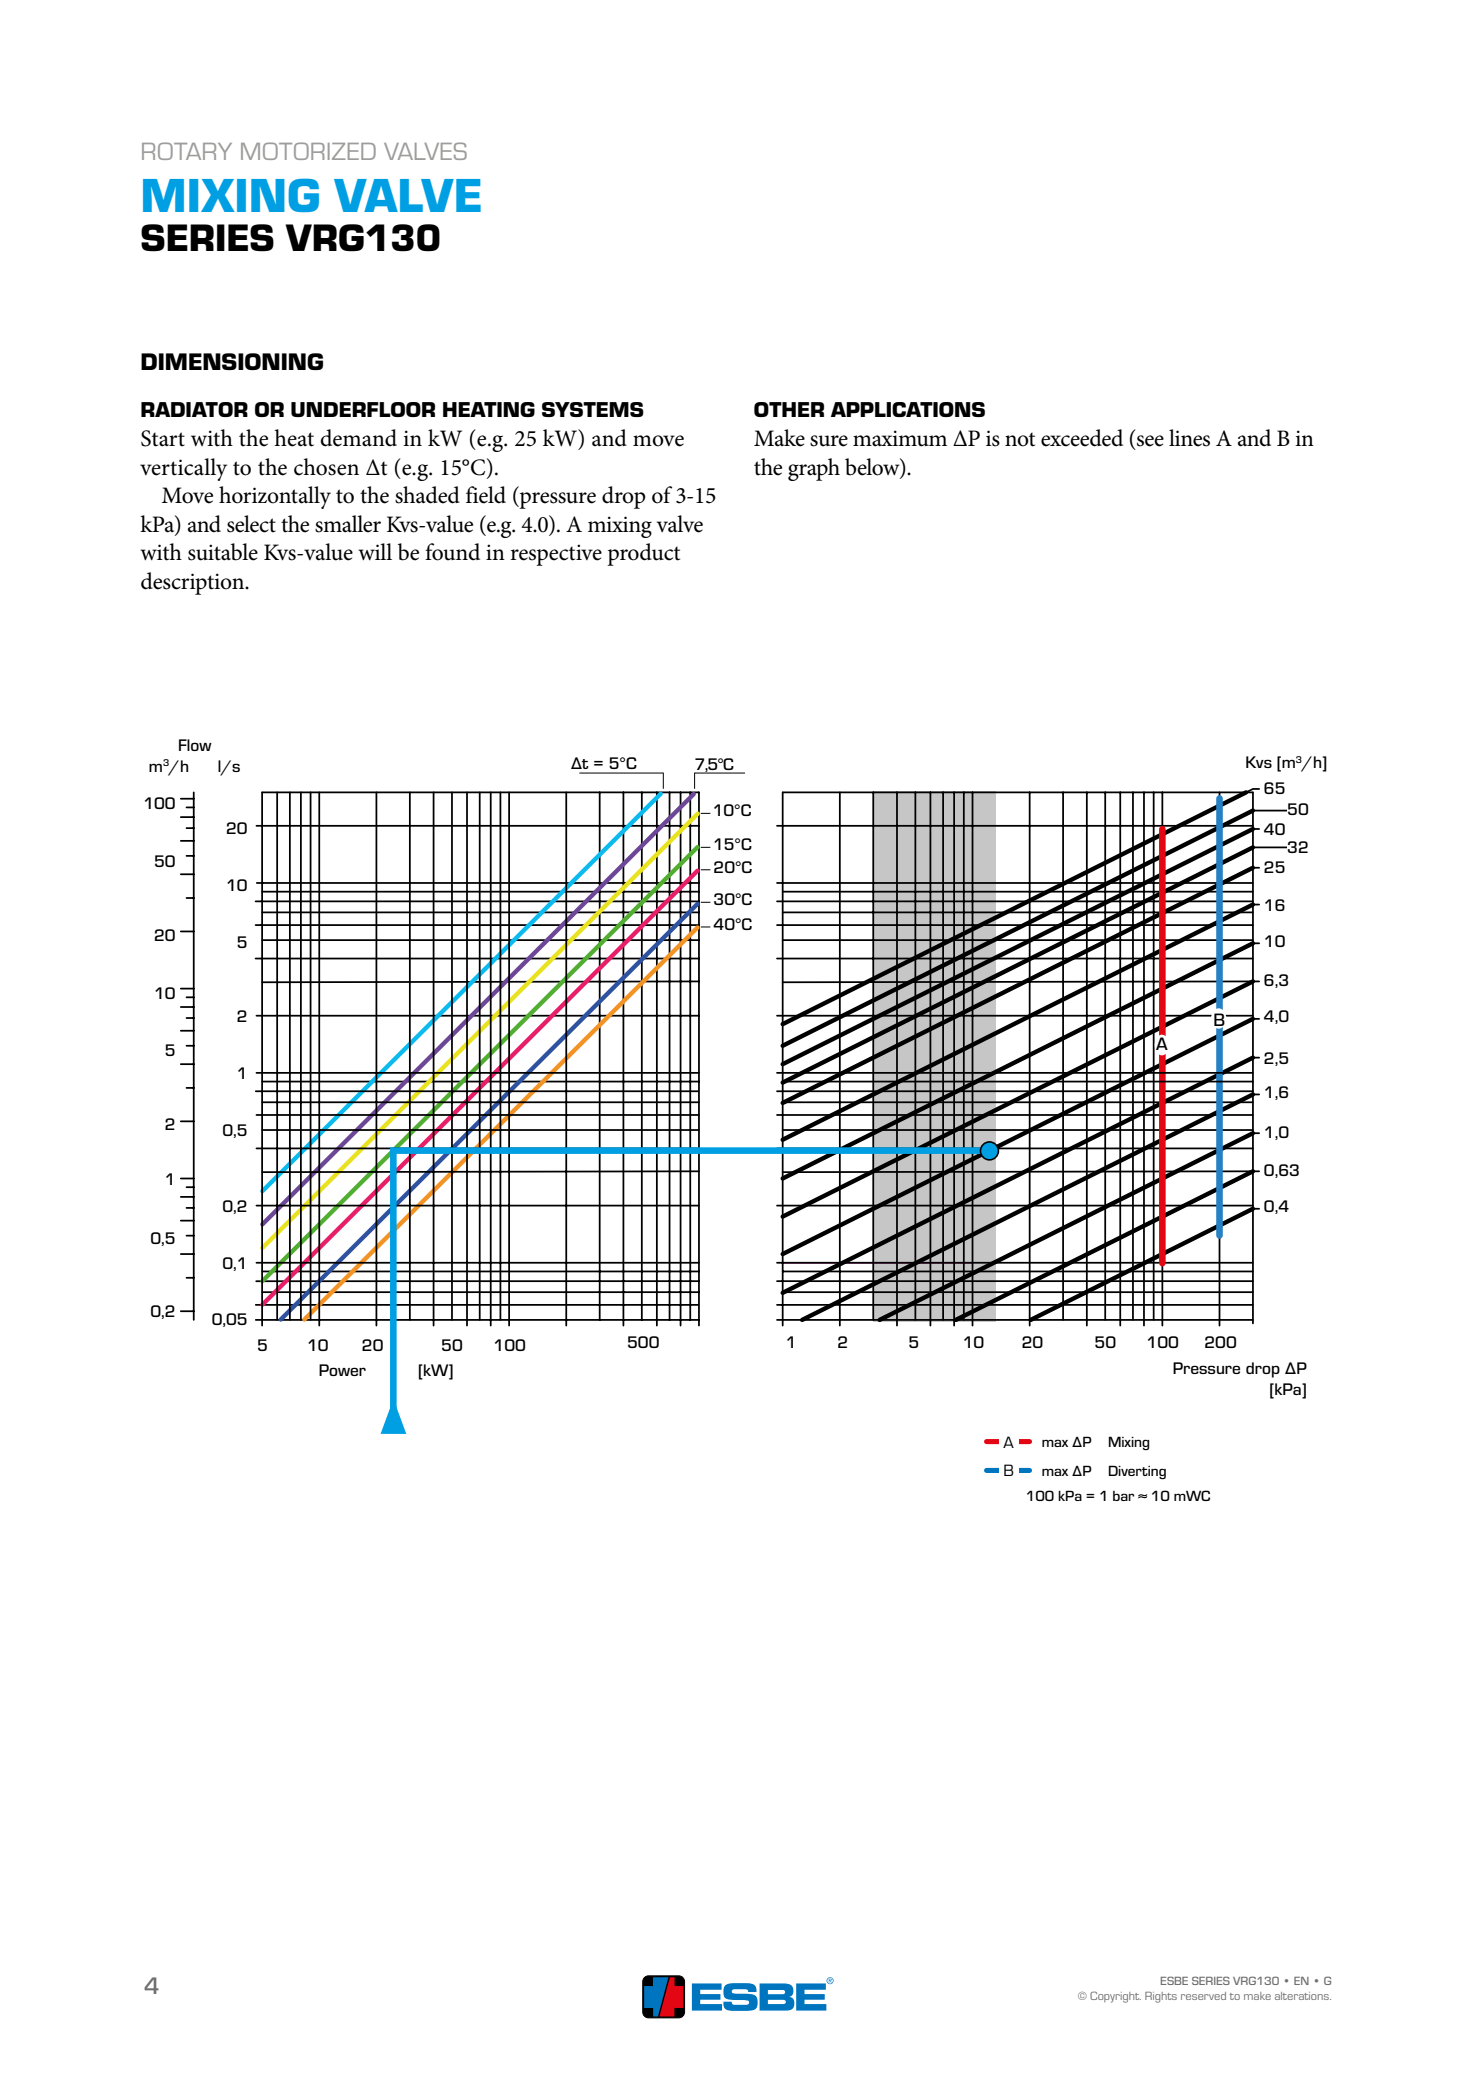 The height and width of the screenshot is (2088, 1476). I want to click on OTHER, so click(789, 409).
